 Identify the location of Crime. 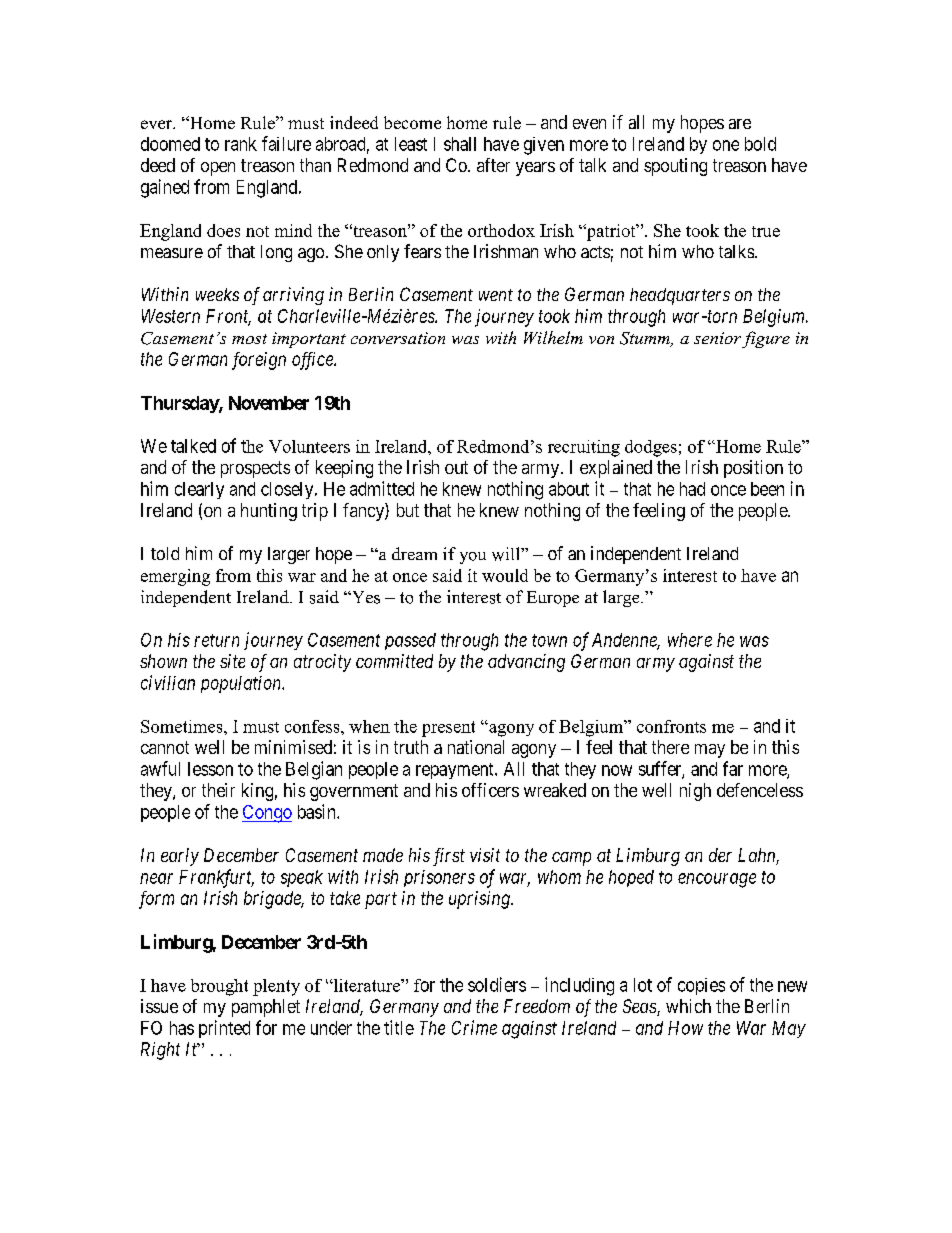
(474, 1027).
